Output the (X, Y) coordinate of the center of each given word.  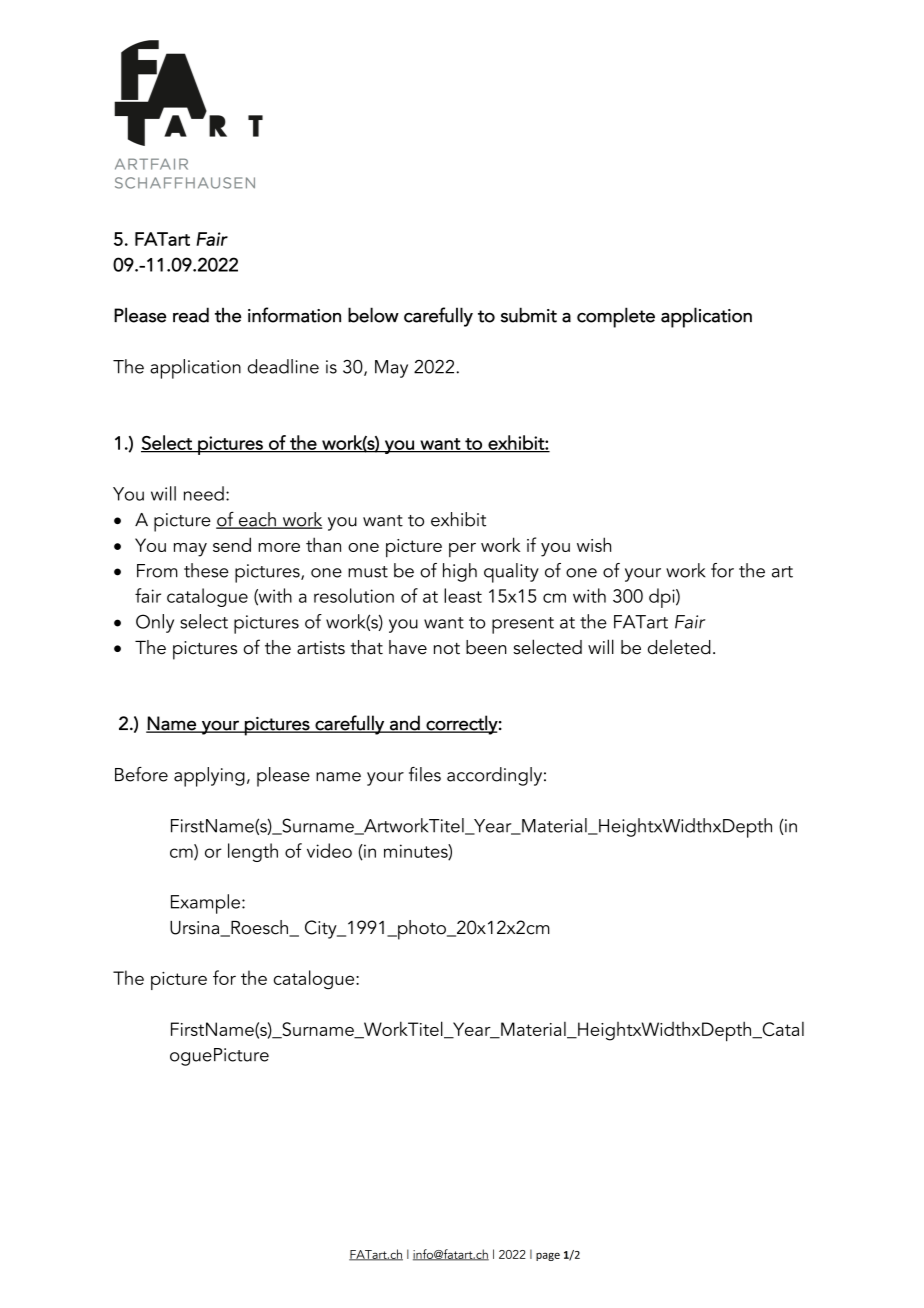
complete (616, 317)
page (548, 1256)
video (329, 850)
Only (155, 623)
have (408, 647)
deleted (679, 647)
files (425, 774)
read (191, 315)
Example (205, 904)
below (373, 315)
